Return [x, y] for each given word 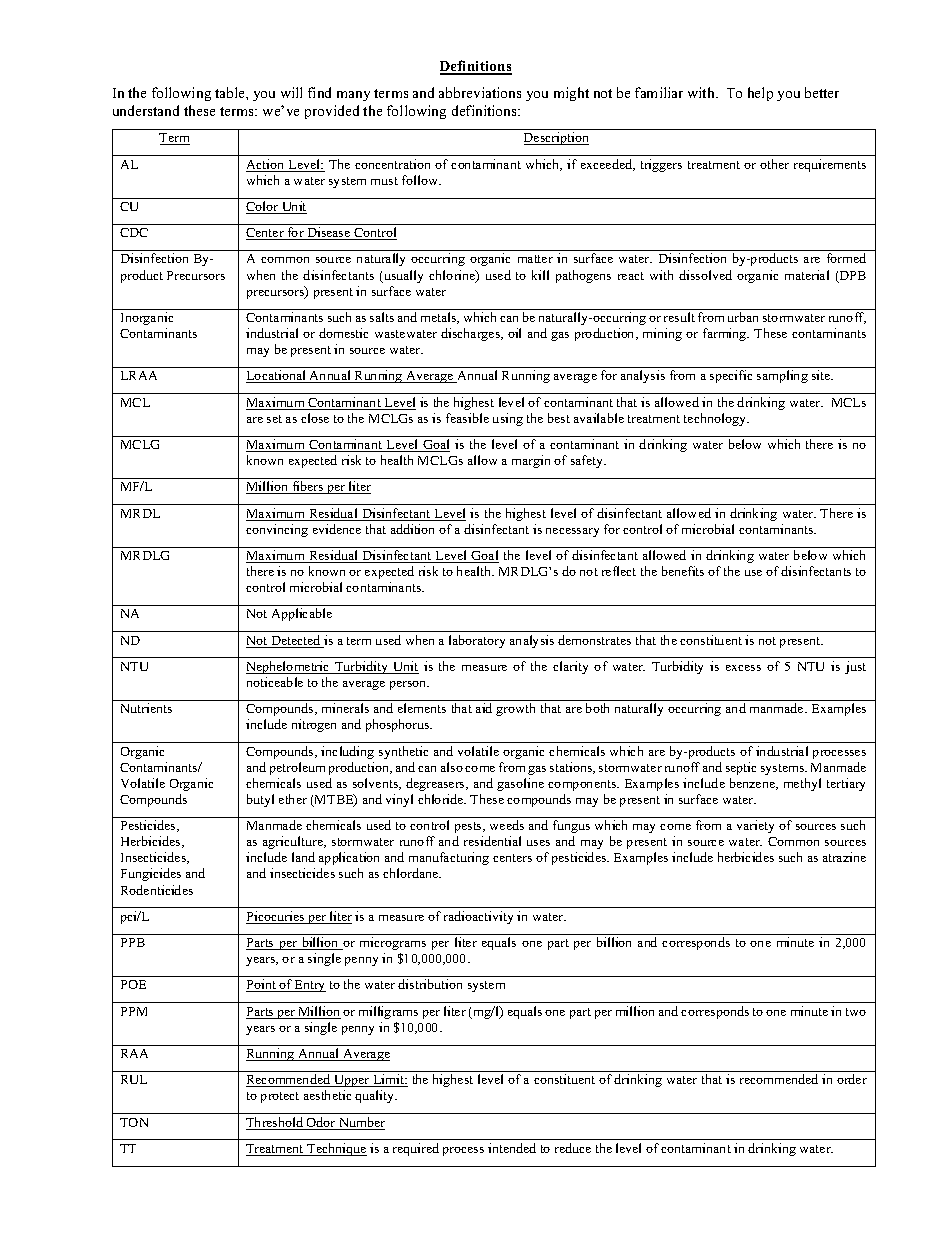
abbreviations [480, 92]
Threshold [276, 1123]
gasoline [520, 784]
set [274, 419]
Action [266, 165]
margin [531, 461]
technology [716, 419]
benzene [753, 784]
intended [512, 1148]
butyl [260, 800]
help [760, 94]
